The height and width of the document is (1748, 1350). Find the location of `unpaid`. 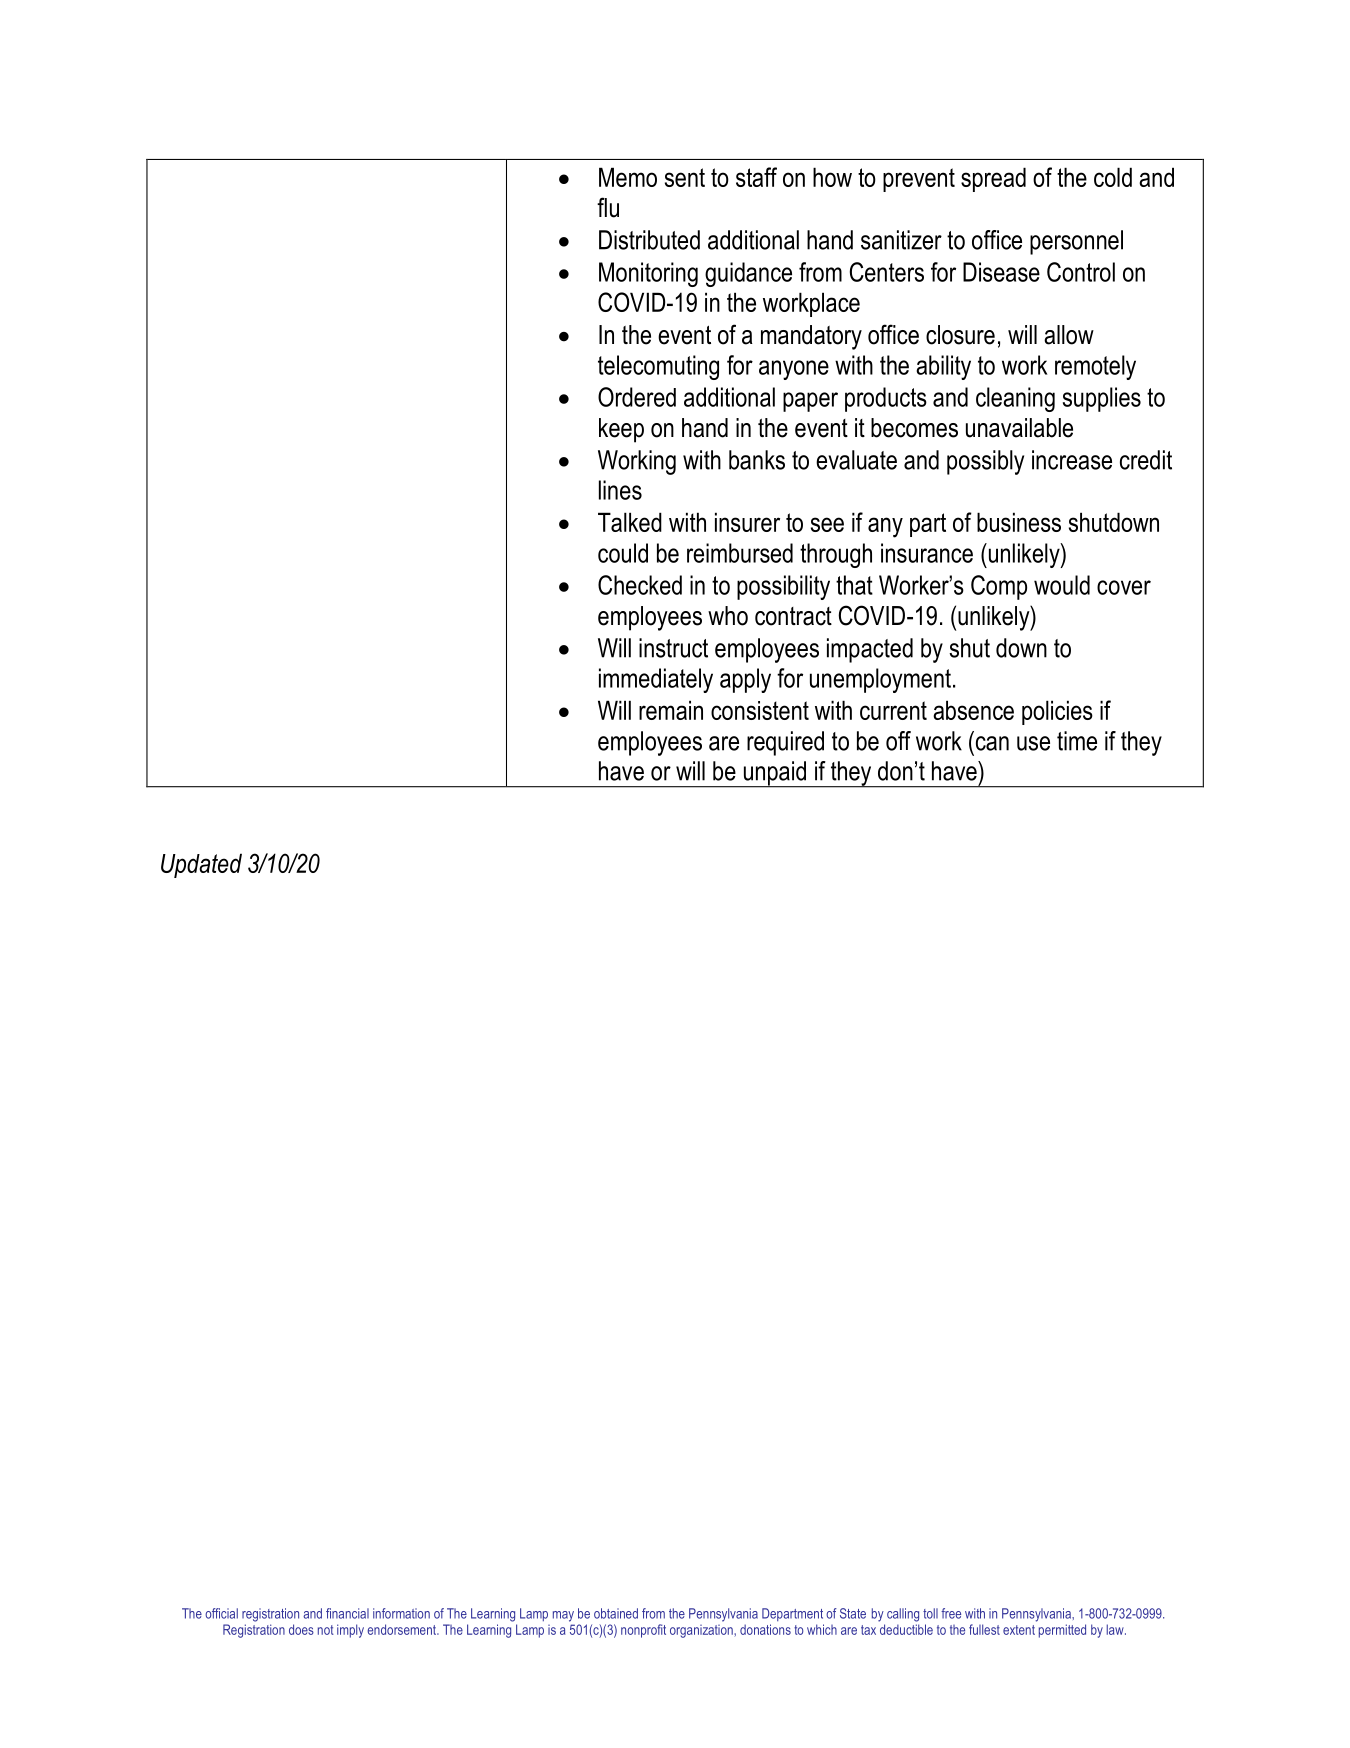

unpaid is located at coordinates (774, 774).
